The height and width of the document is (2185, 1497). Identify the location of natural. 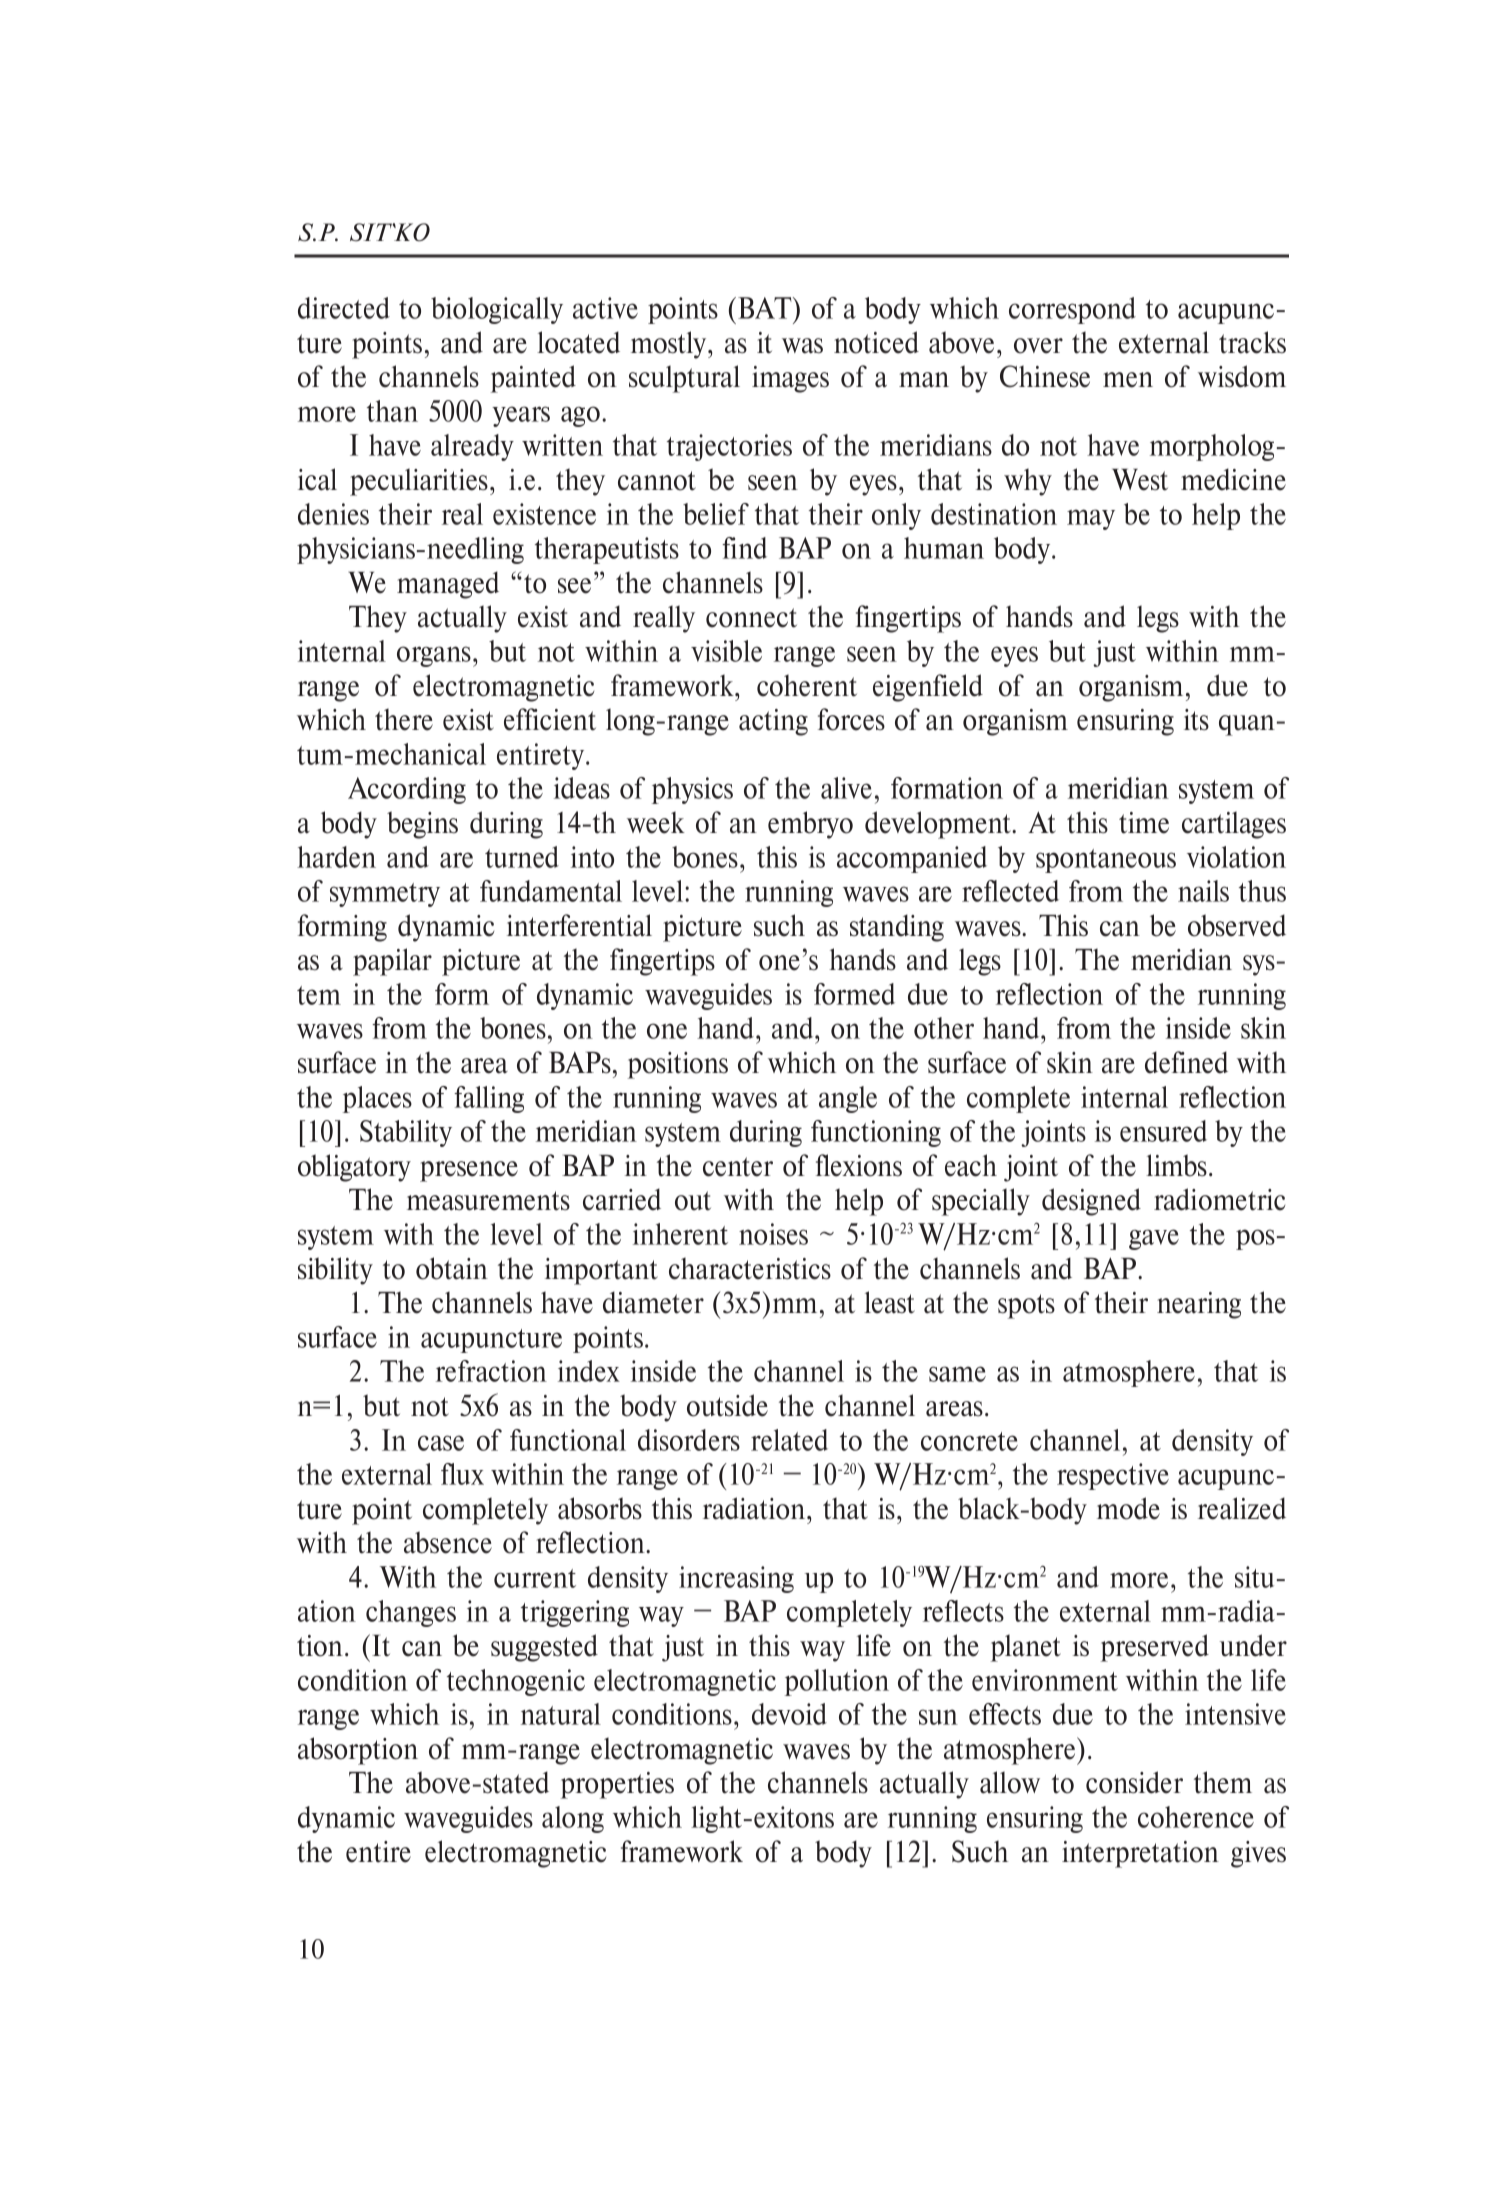
(561, 1714).
